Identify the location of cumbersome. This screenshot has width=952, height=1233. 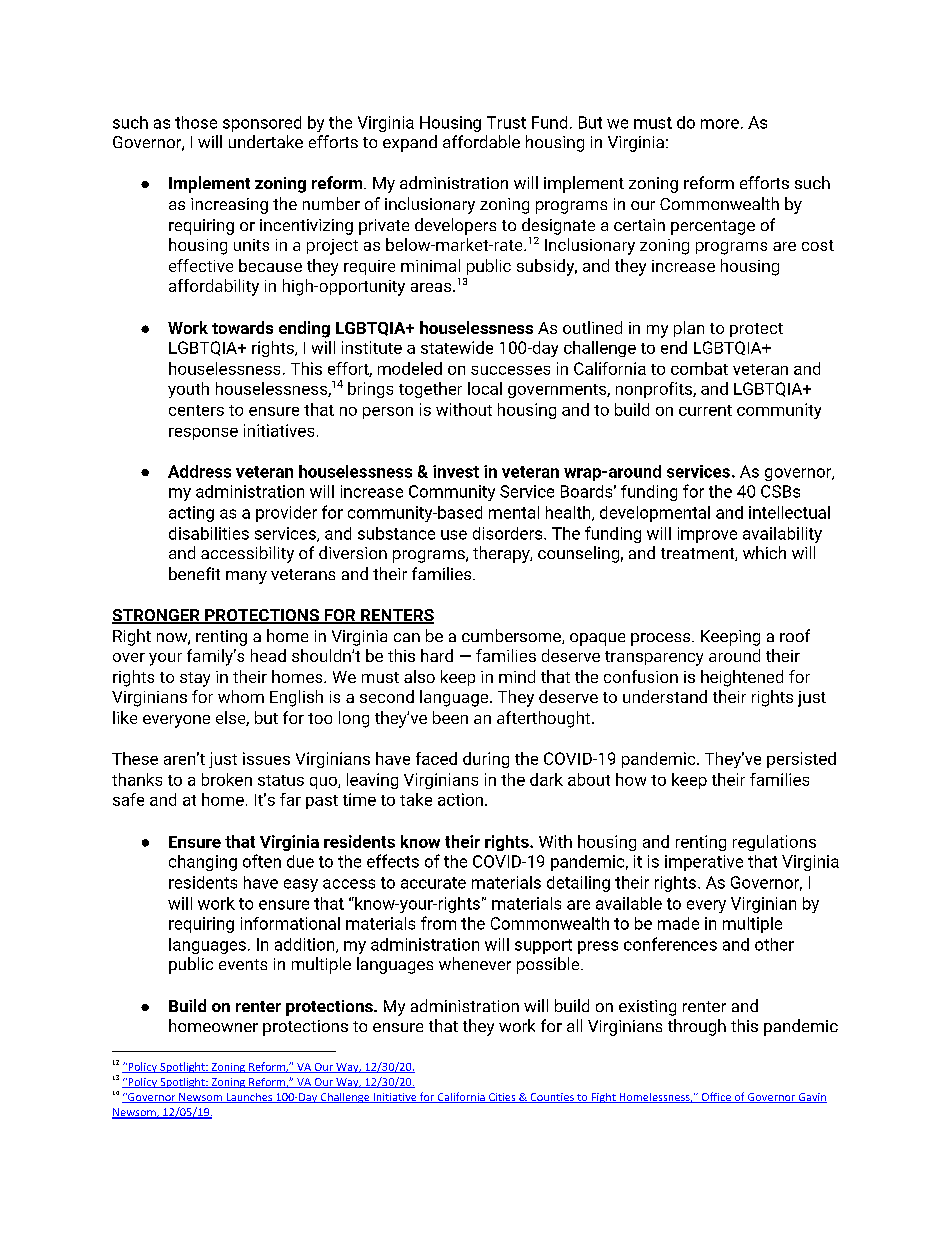
(512, 636).
